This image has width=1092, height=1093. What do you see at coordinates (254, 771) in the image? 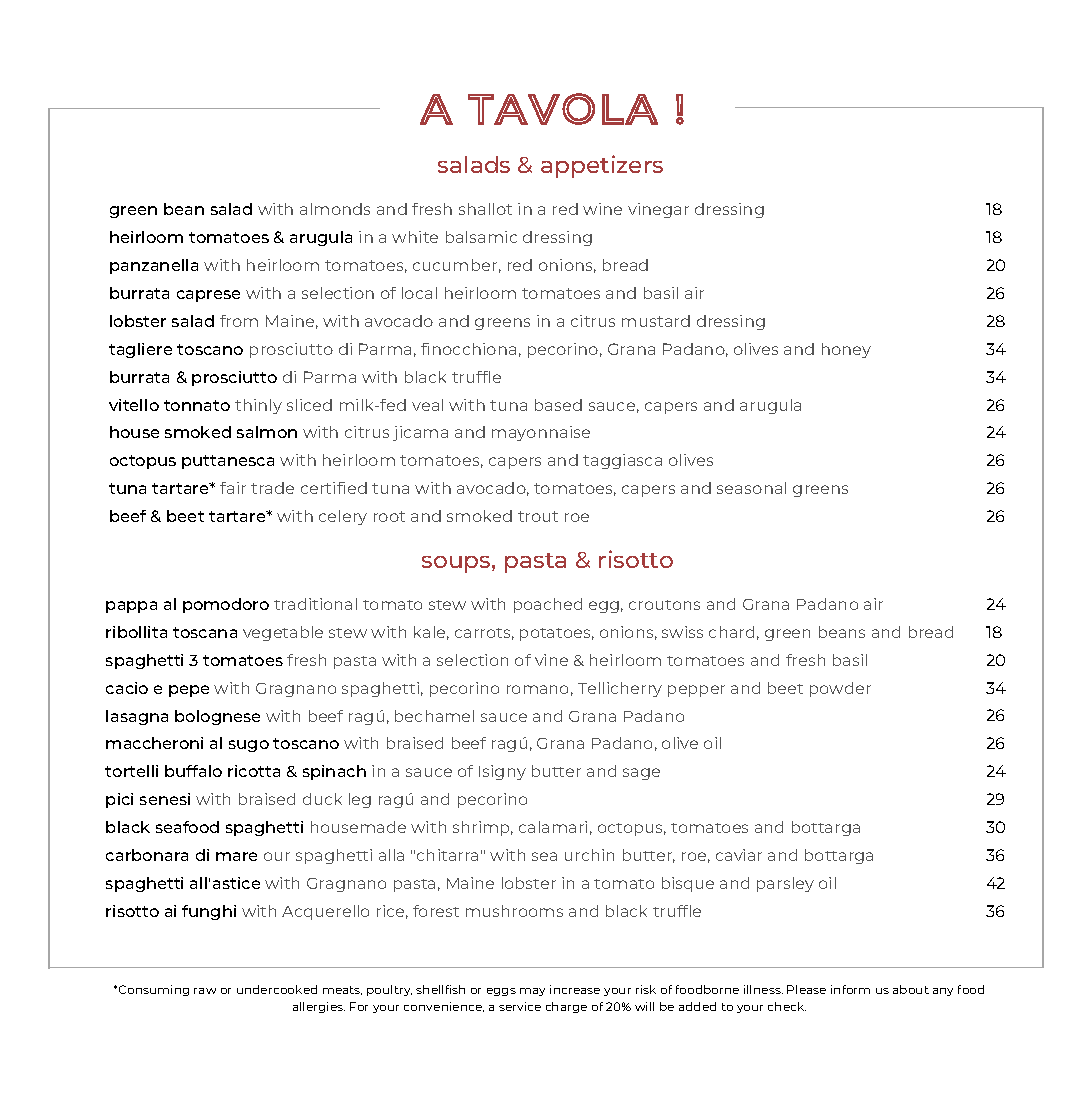
I see `ricotta` at bounding box center [254, 771].
